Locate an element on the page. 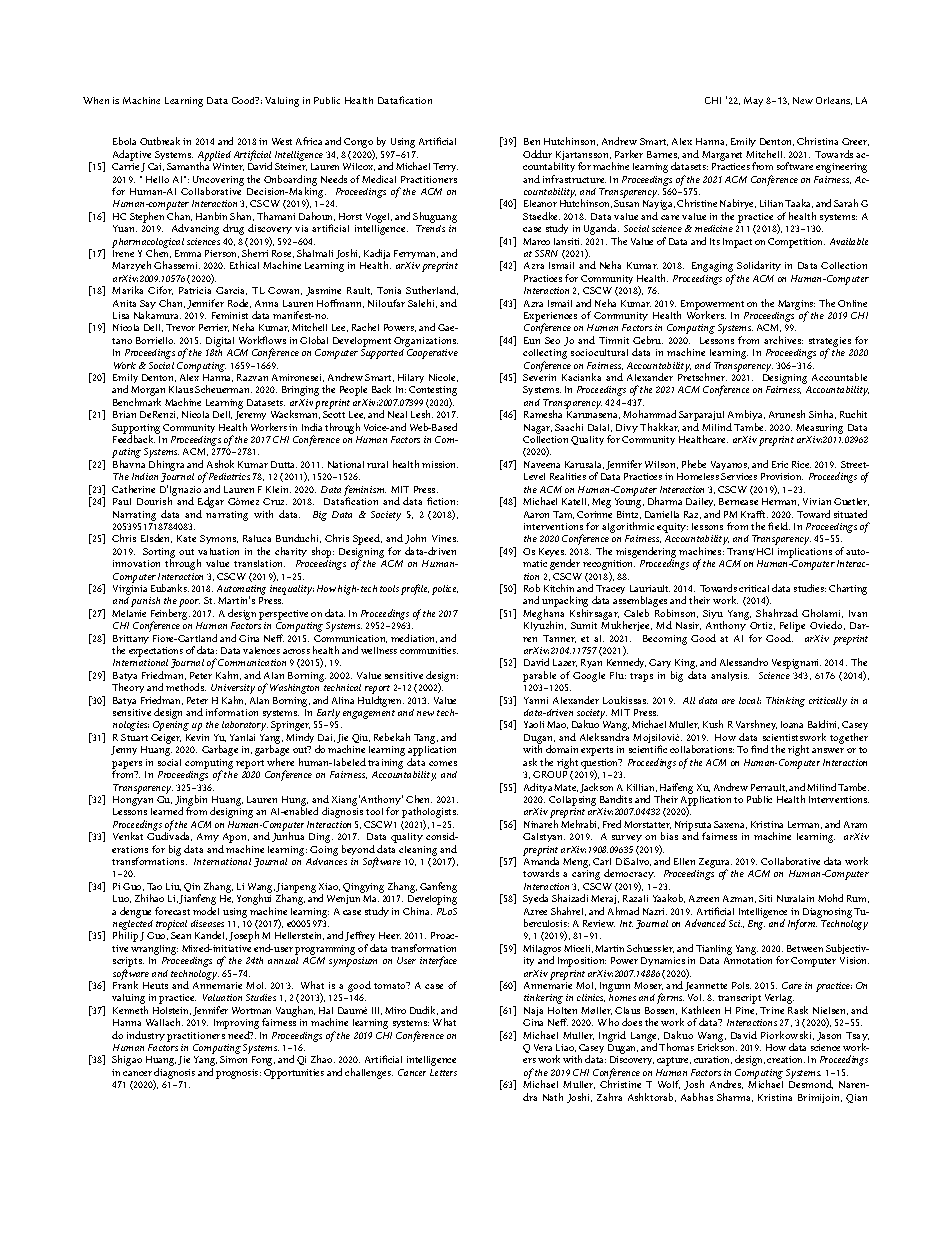 The image size is (952, 1233). Developing is located at coordinates (432, 901).
